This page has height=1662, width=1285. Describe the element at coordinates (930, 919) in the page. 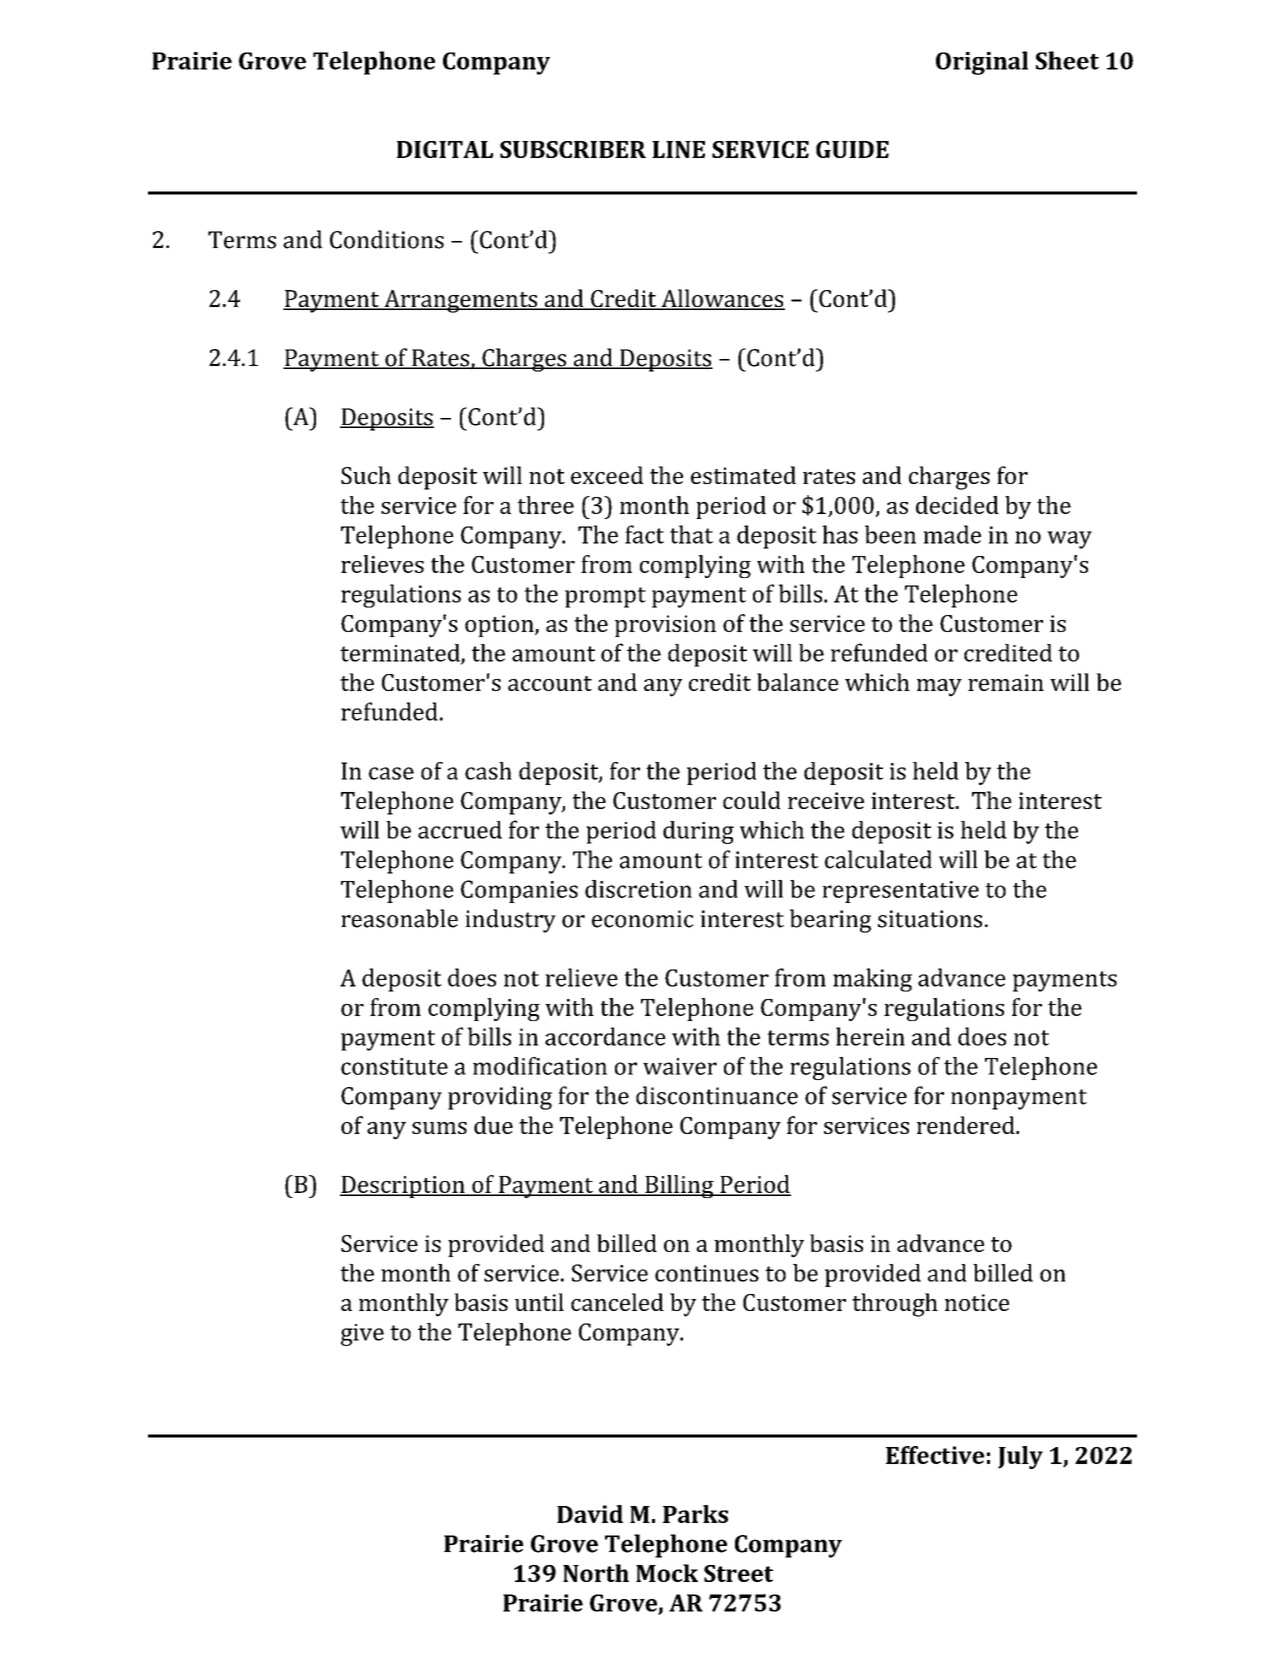

I see `situations` at that location.
